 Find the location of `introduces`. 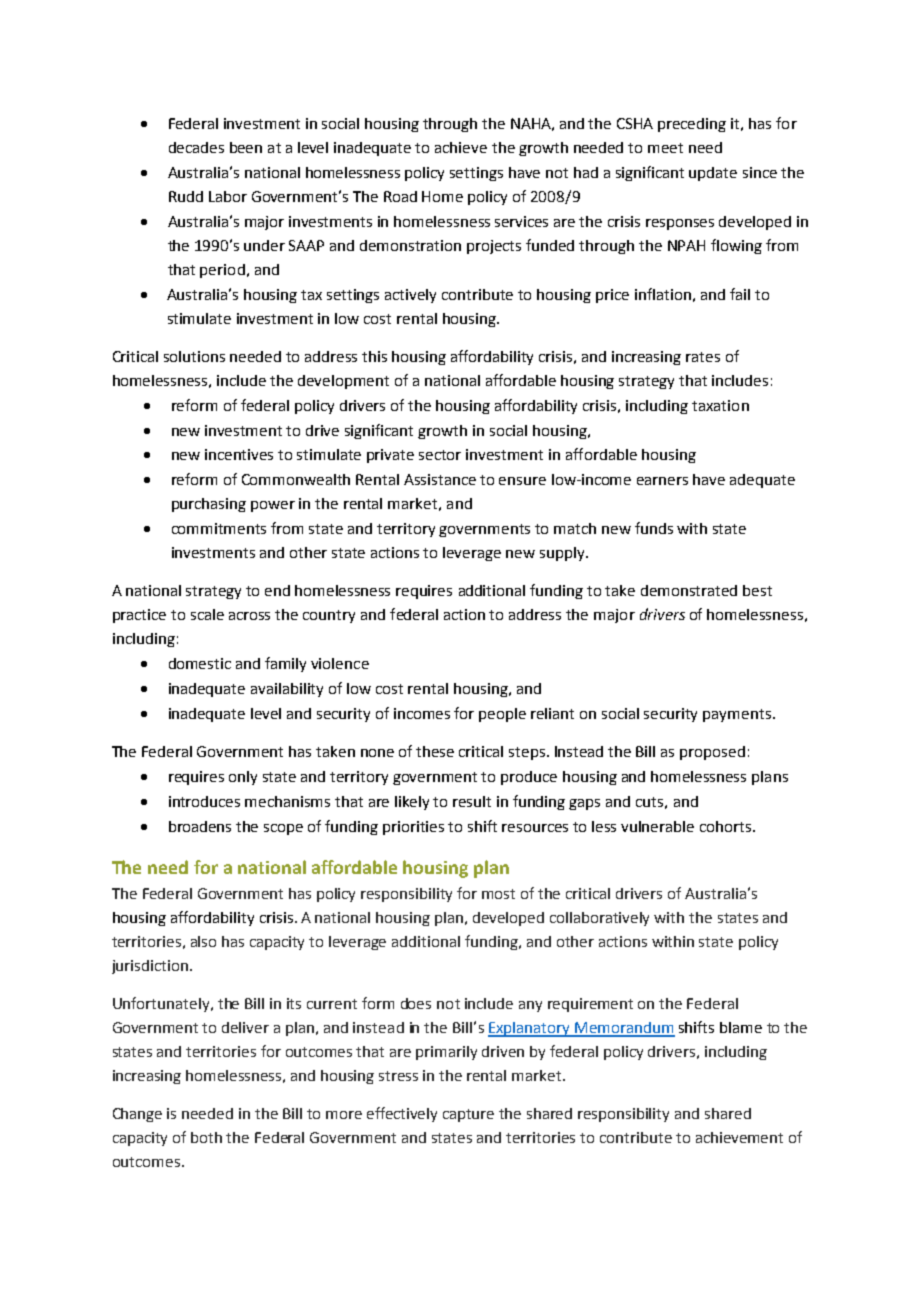

introduces is located at coordinates (204, 801).
